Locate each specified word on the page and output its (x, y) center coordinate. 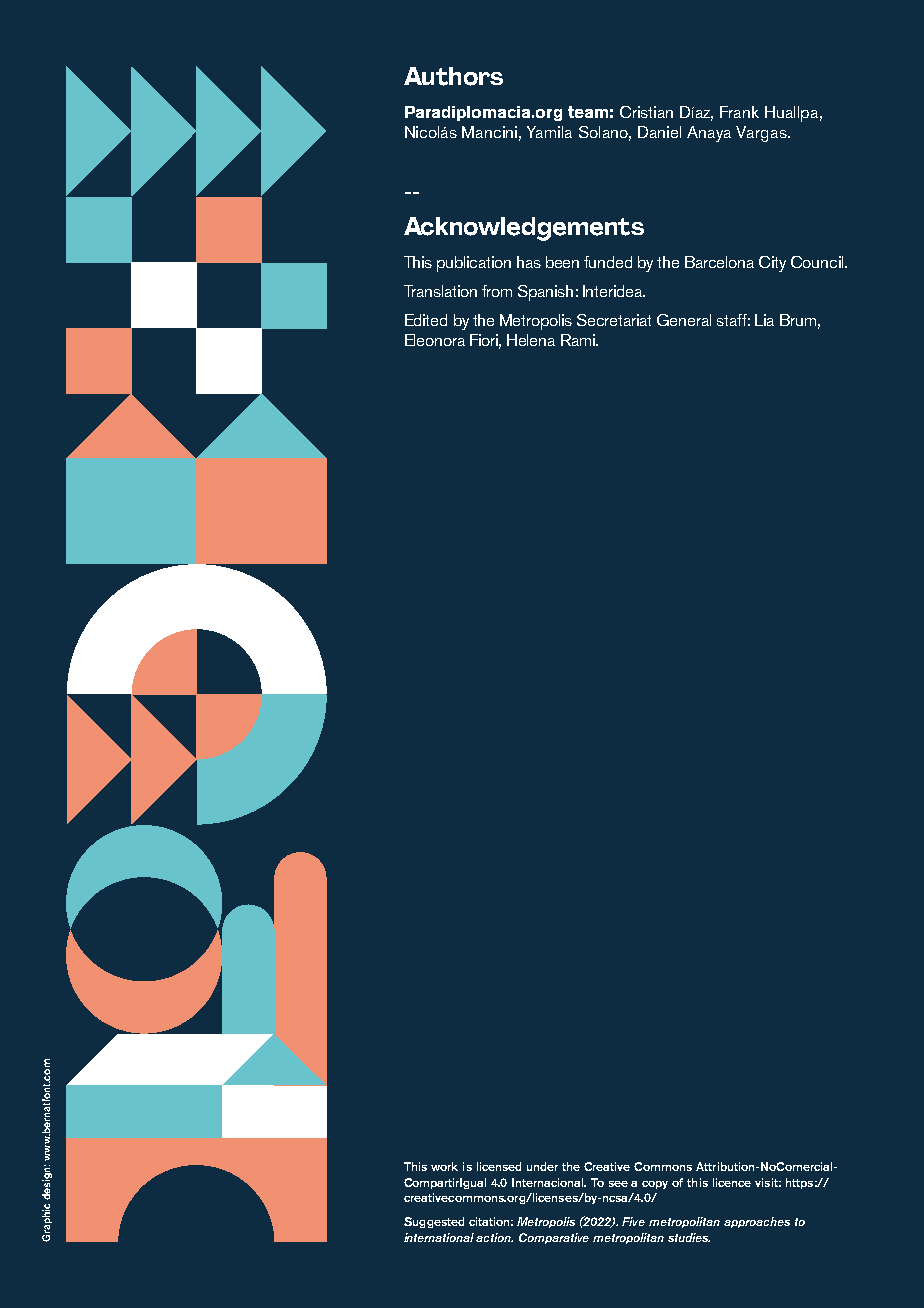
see (618, 1184)
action (494, 1237)
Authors (453, 76)
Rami (579, 340)
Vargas (762, 134)
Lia (764, 320)
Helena (531, 340)
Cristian (646, 112)
